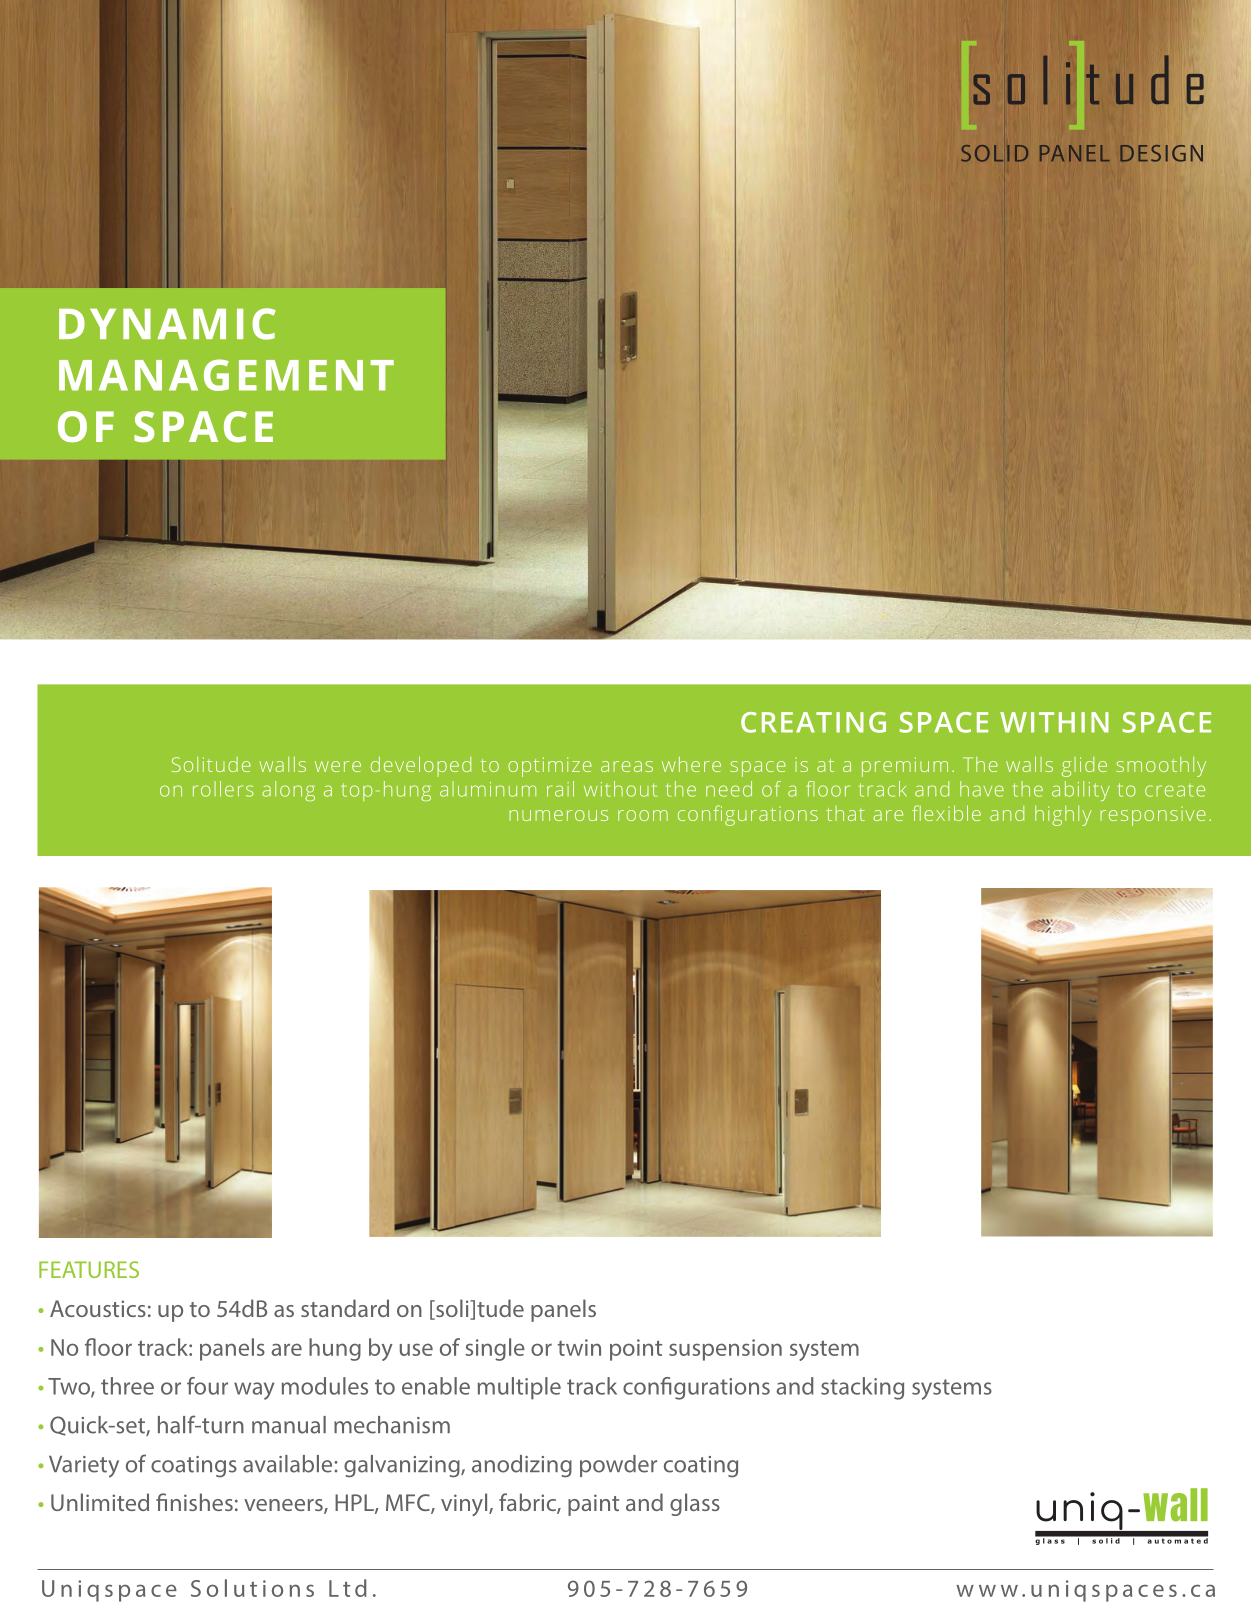 The width and height of the screenshot is (1251, 1618). I want to click on DYNAMIC, so click(167, 324).
